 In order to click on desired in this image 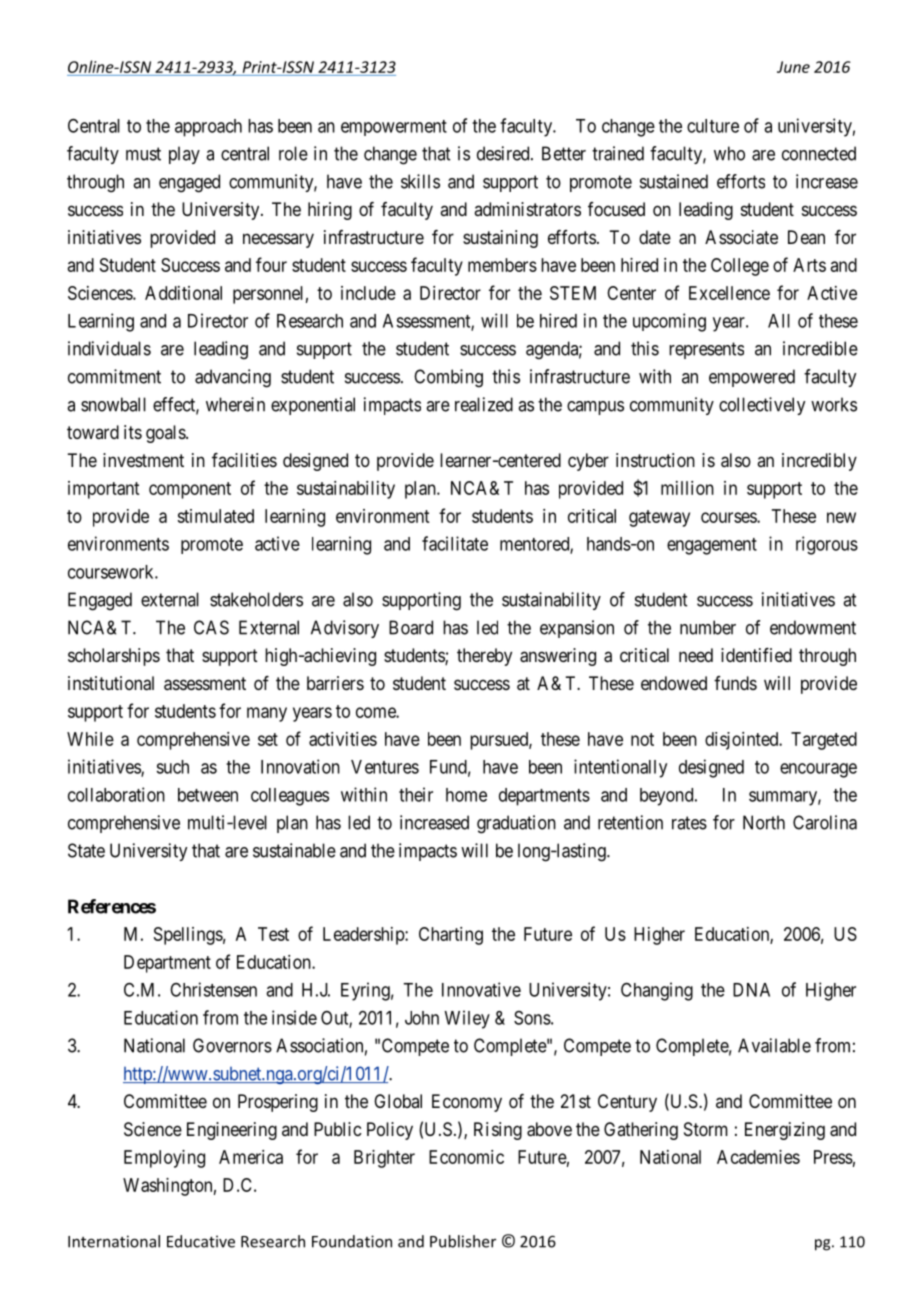, I will do `click(504, 153)`.
